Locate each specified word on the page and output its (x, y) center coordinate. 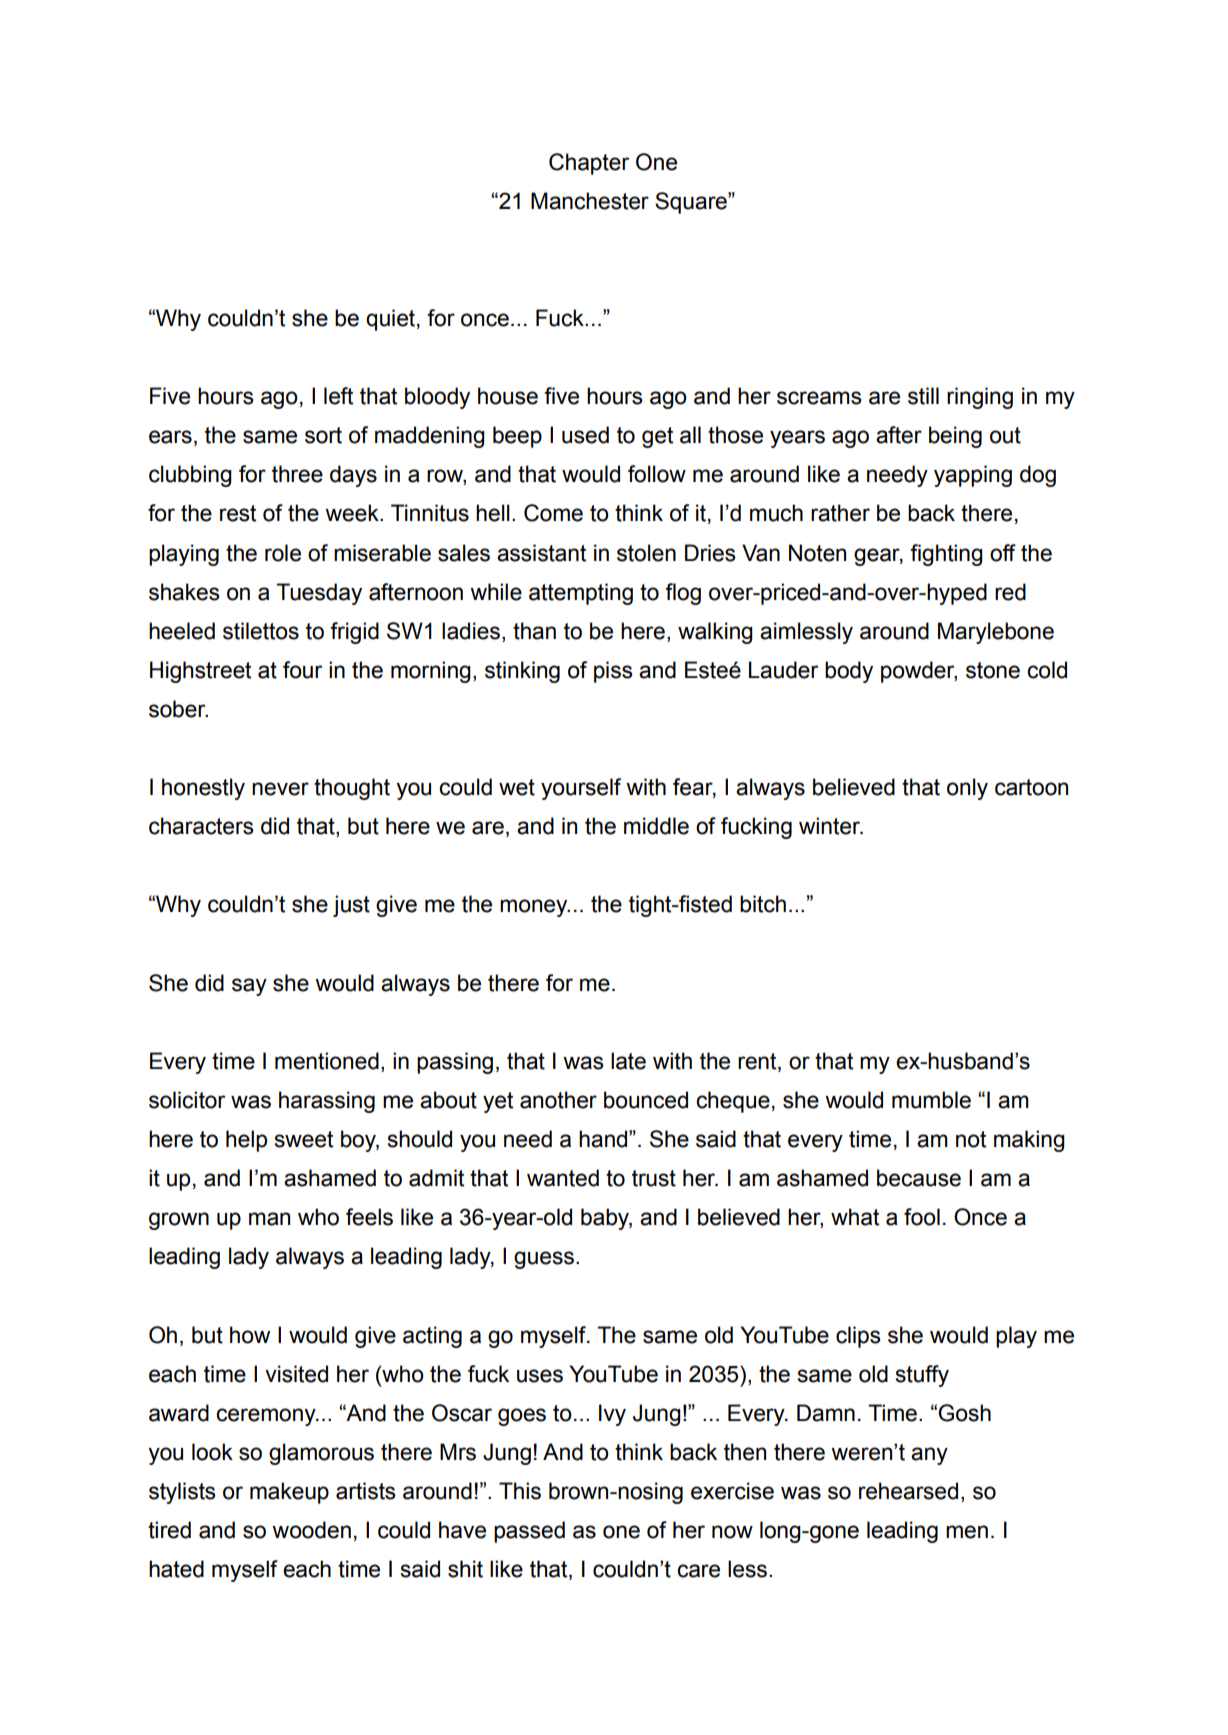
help (246, 1141)
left (338, 396)
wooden (311, 1530)
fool (922, 1217)
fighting (946, 555)
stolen (646, 553)
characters (201, 826)
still (923, 396)
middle (656, 826)
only (967, 789)
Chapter (589, 164)
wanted (563, 1178)
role (283, 553)
